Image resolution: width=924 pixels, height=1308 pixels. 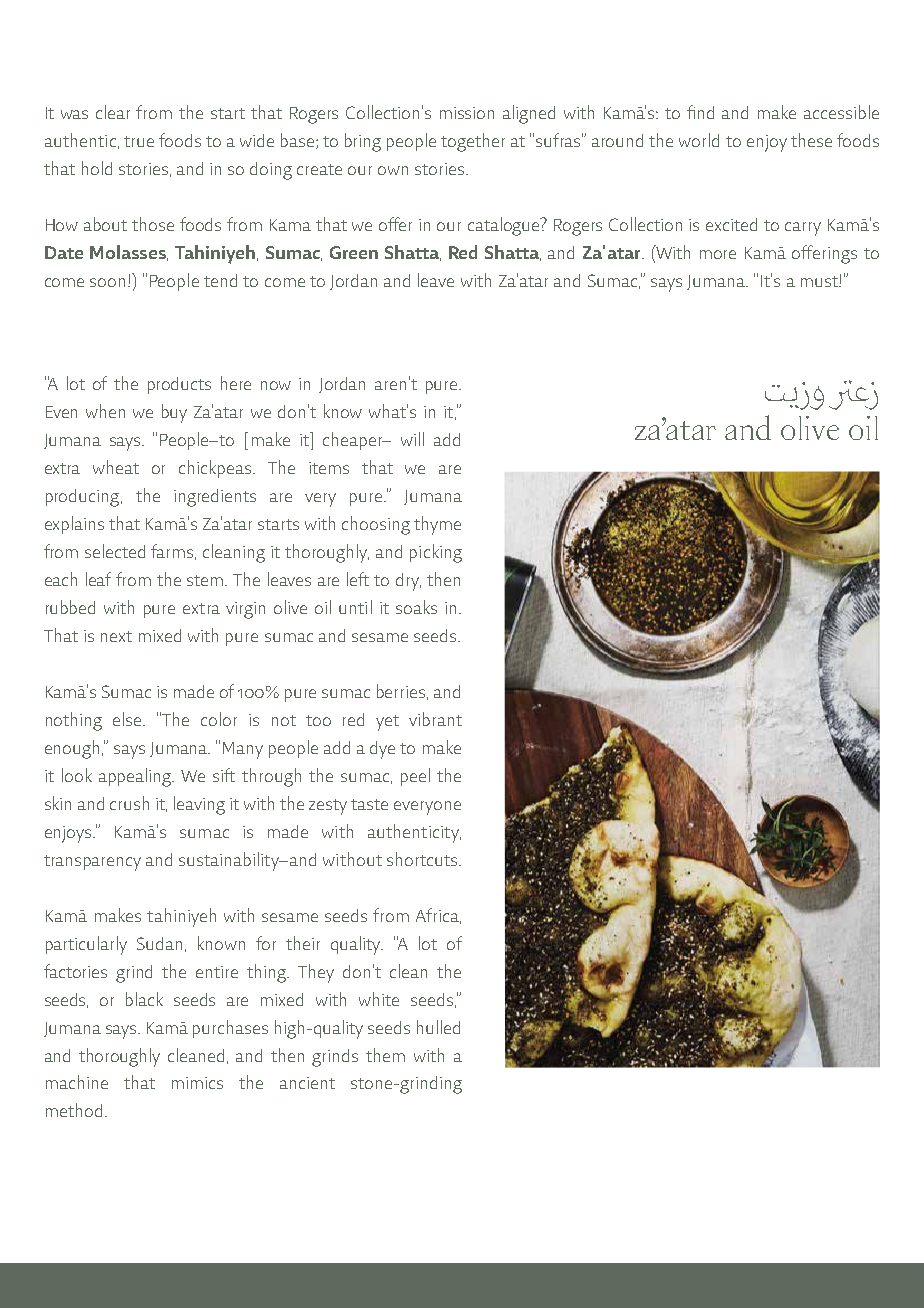 I want to click on crush, so click(x=129, y=803).
